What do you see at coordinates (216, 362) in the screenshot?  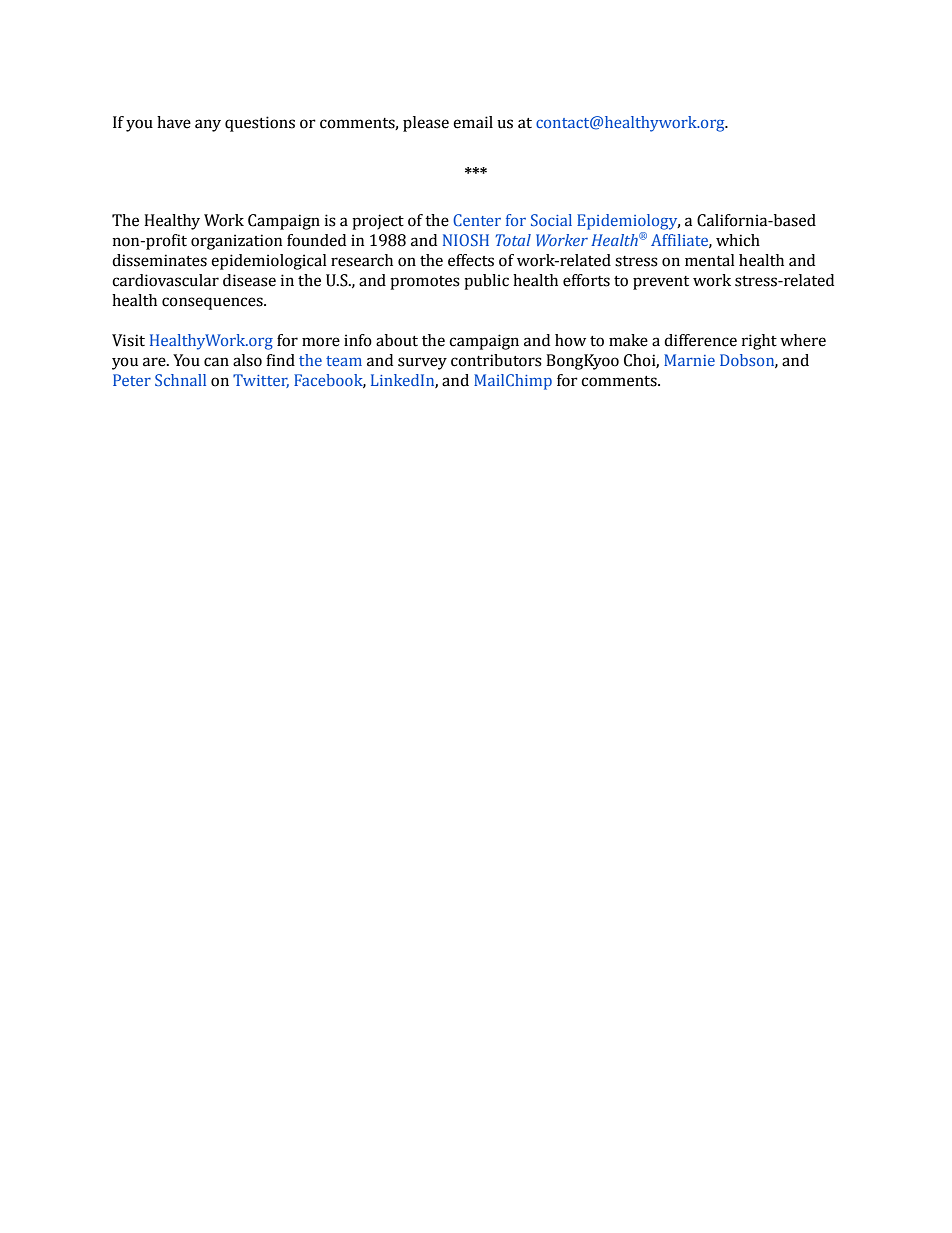 I see `can` at bounding box center [216, 362].
